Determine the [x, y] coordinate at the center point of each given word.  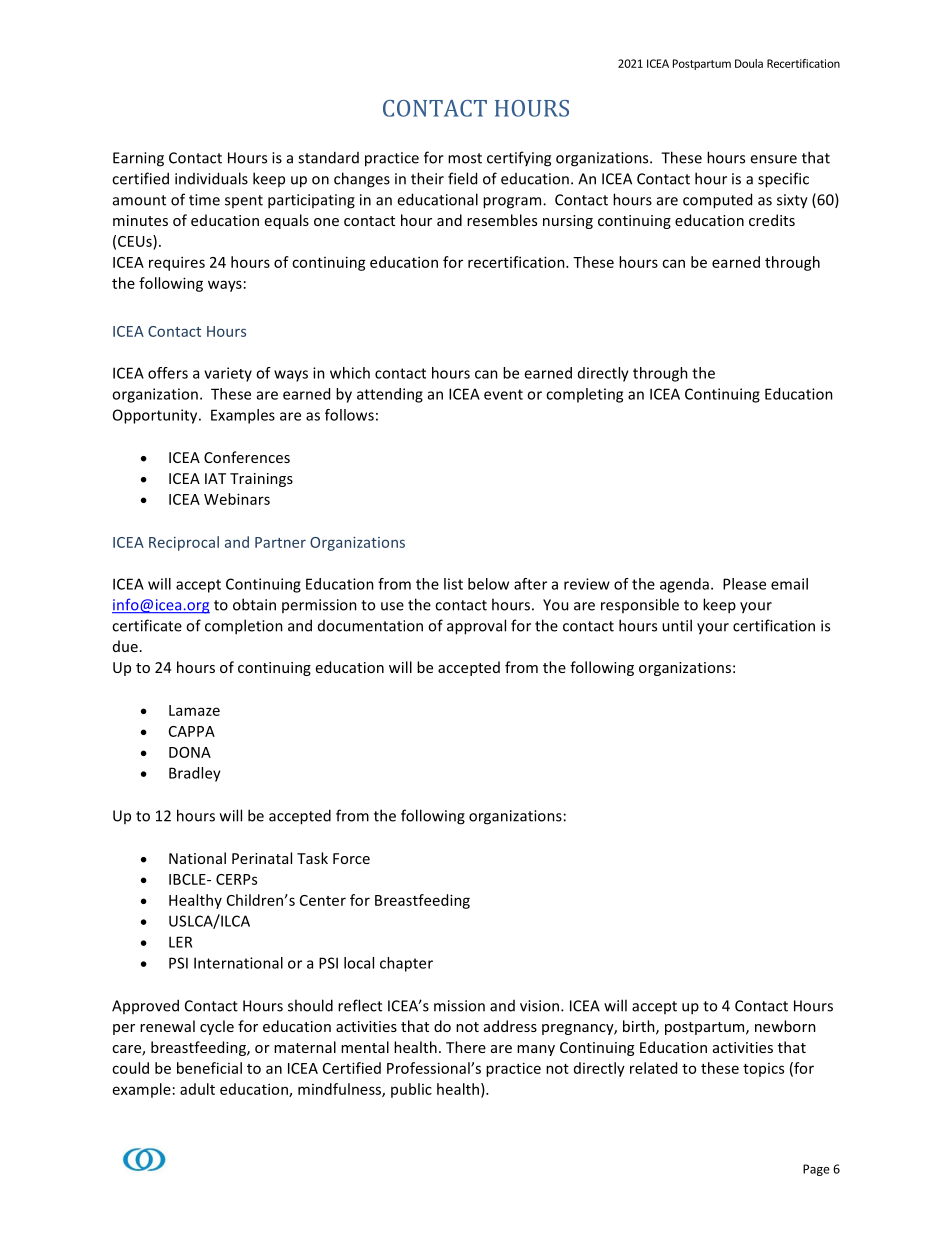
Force [351, 858]
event [503, 394]
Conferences [247, 457]
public [411, 1090]
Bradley [195, 774]
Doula [749, 63]
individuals [211, 178]
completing [584, 395]
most [465, 158]
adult [197, 1089]
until [677, 625]
